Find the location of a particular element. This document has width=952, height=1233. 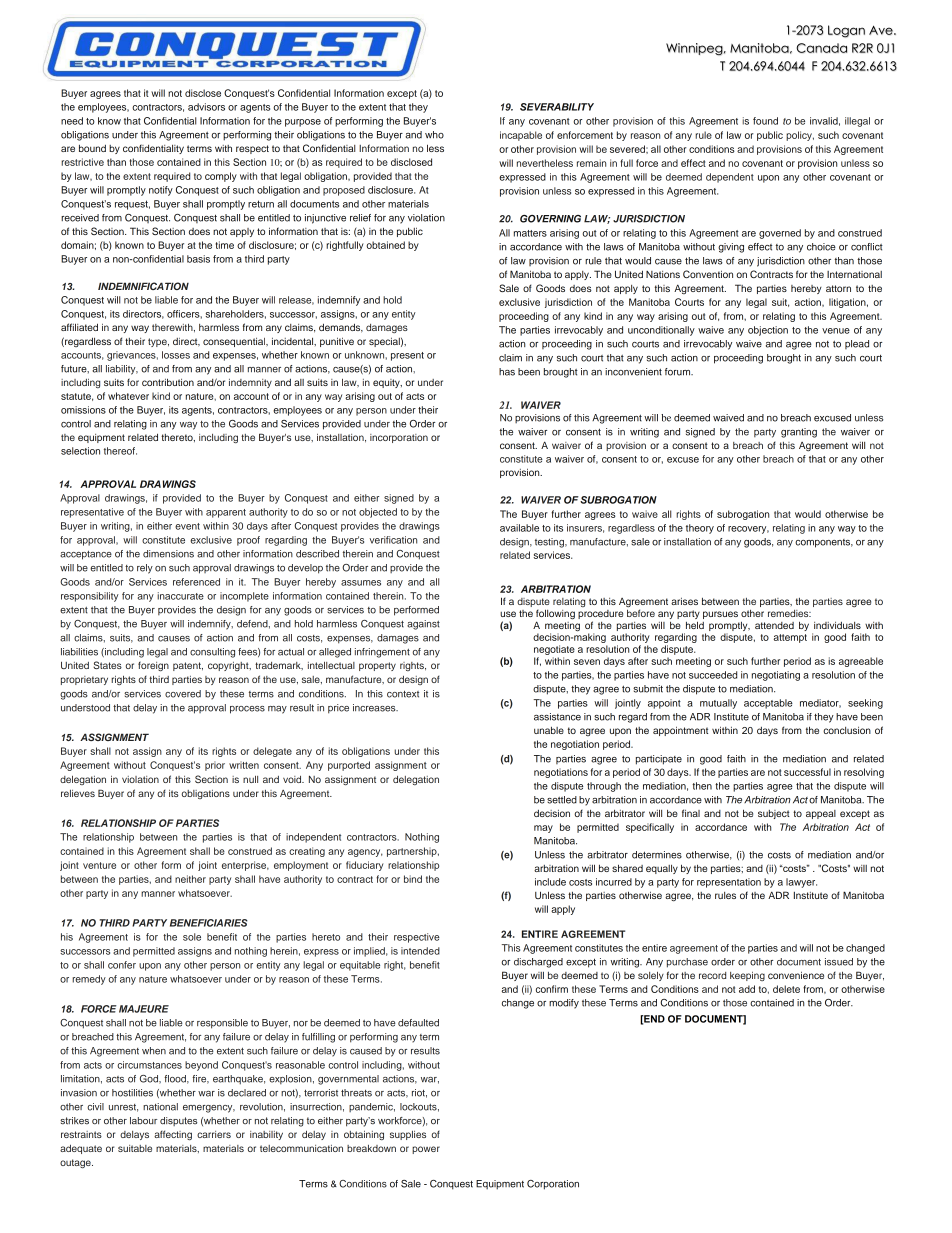

Canada is located at coordinates (821, 48).
